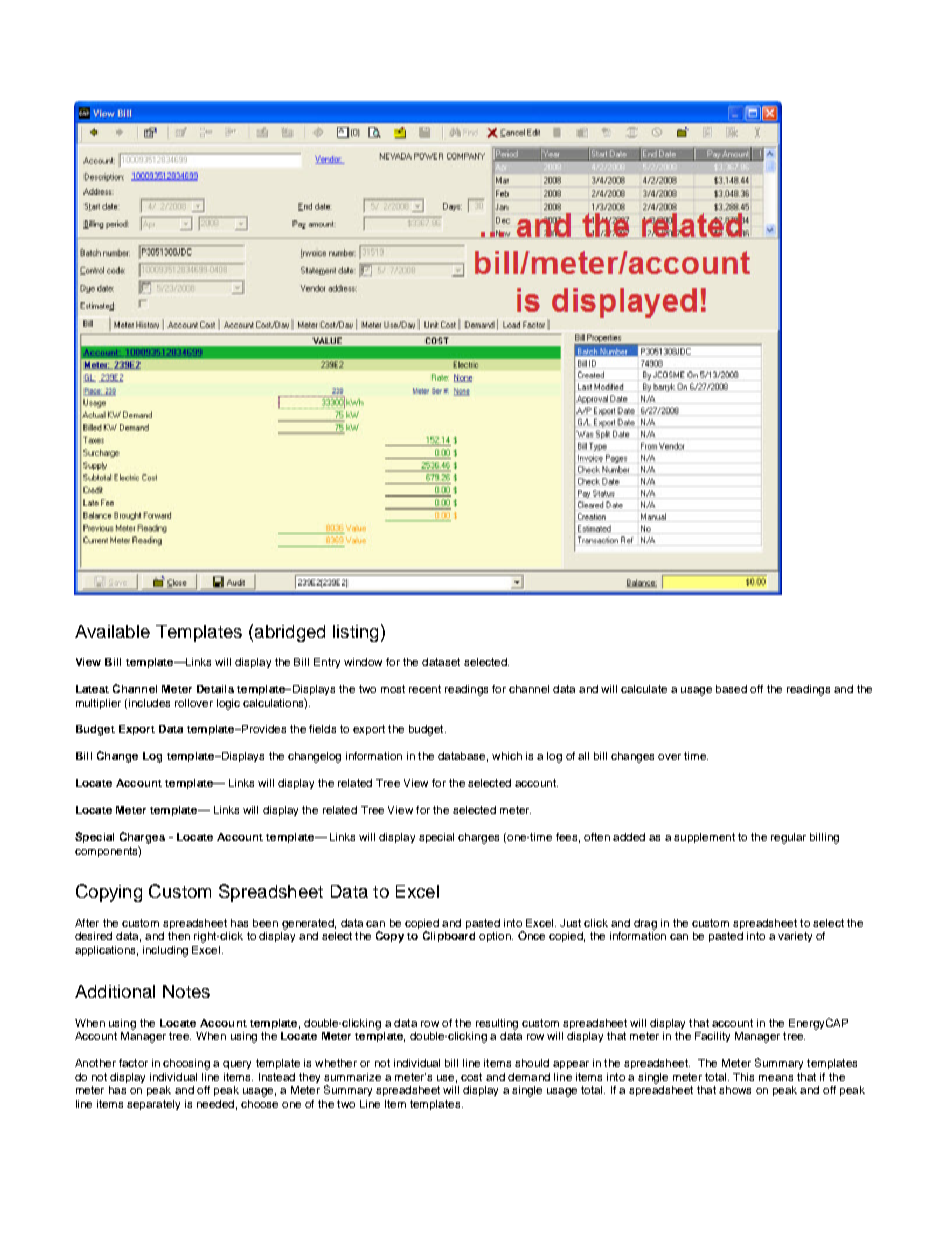  I want to click on supplement, so click(704, 838).
